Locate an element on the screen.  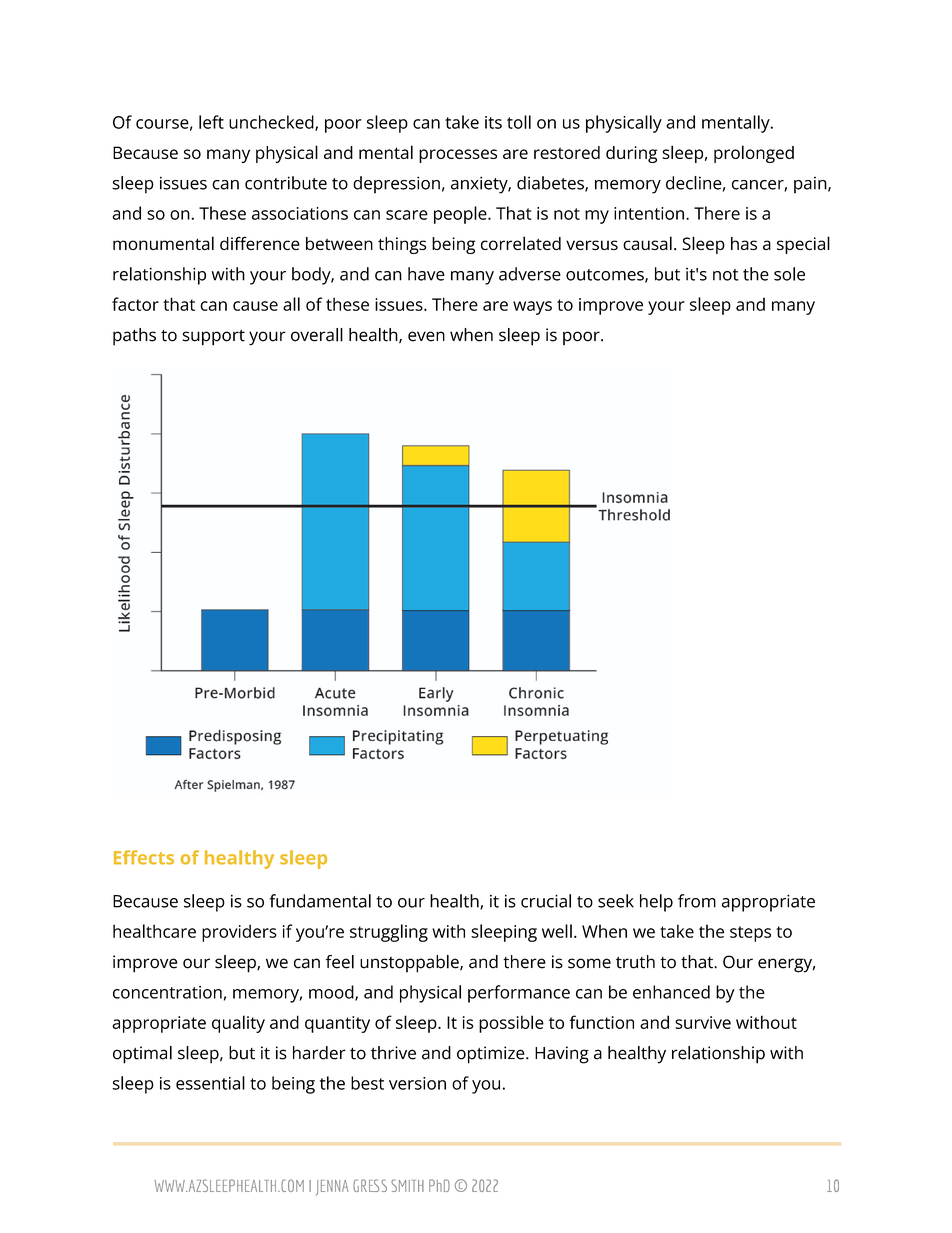
crucial is located at coordinates (546, 901).
